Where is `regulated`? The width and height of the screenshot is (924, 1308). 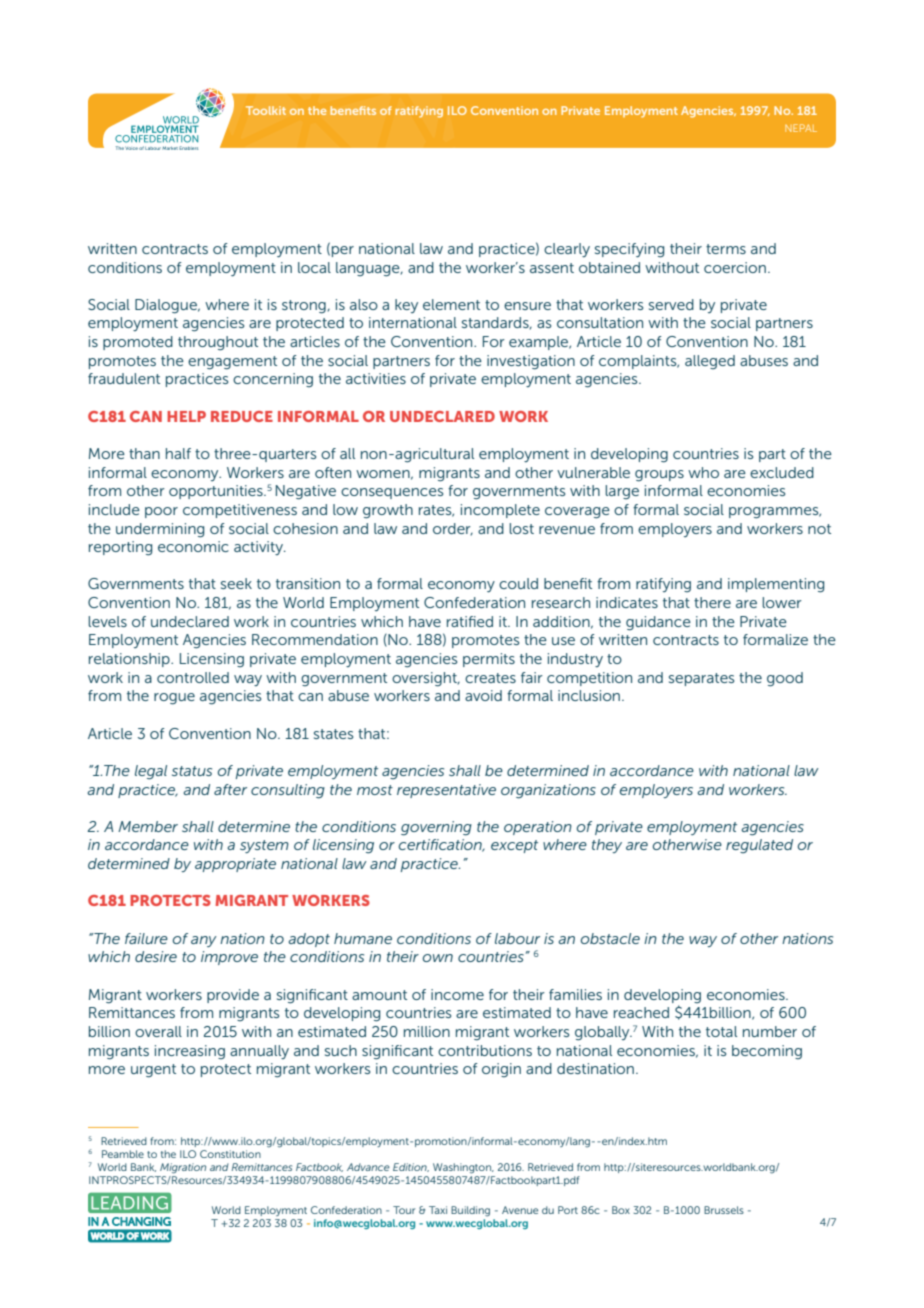 regulated is located at coordinates (759, 846).
